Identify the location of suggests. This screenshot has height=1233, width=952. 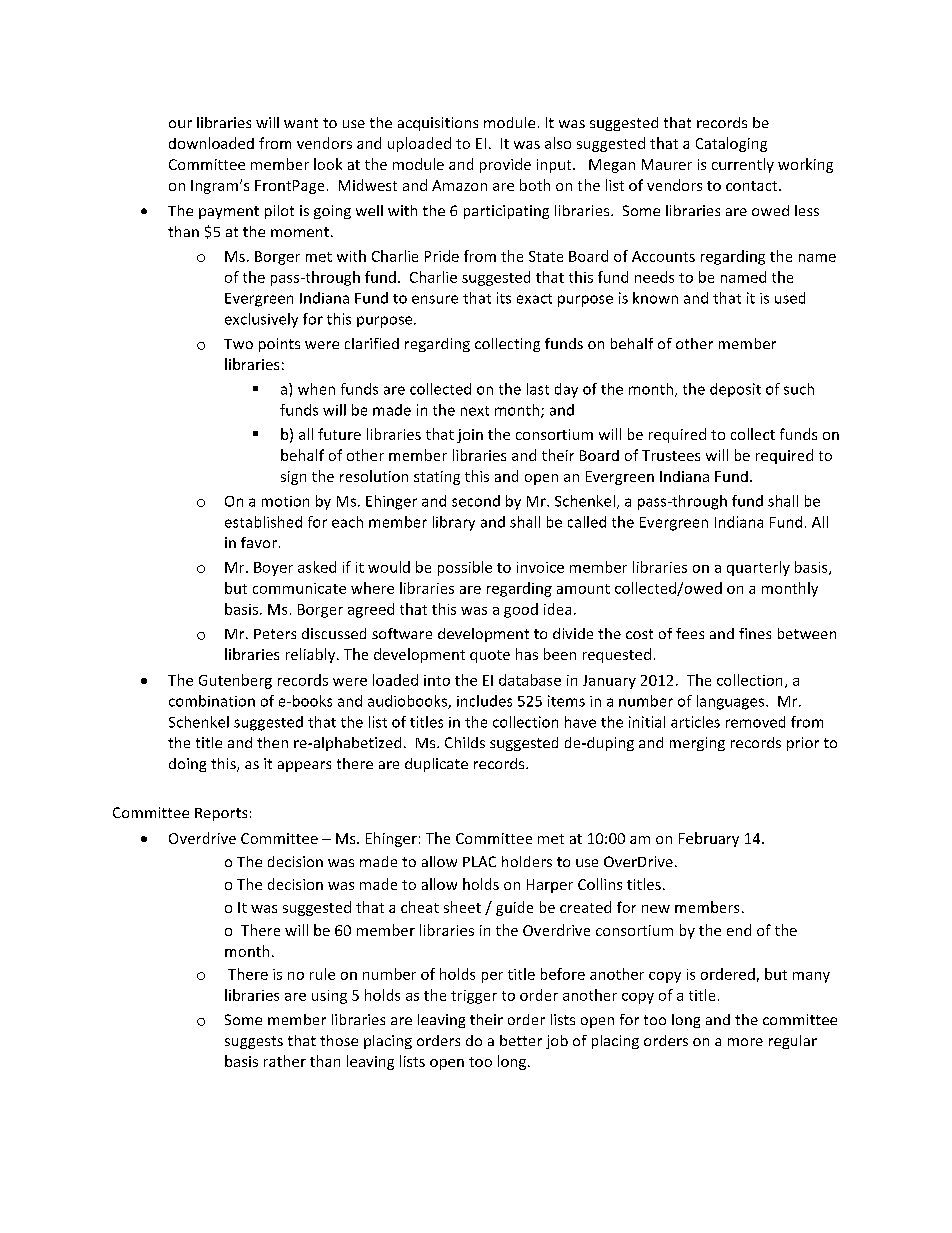
(254, 1042).
